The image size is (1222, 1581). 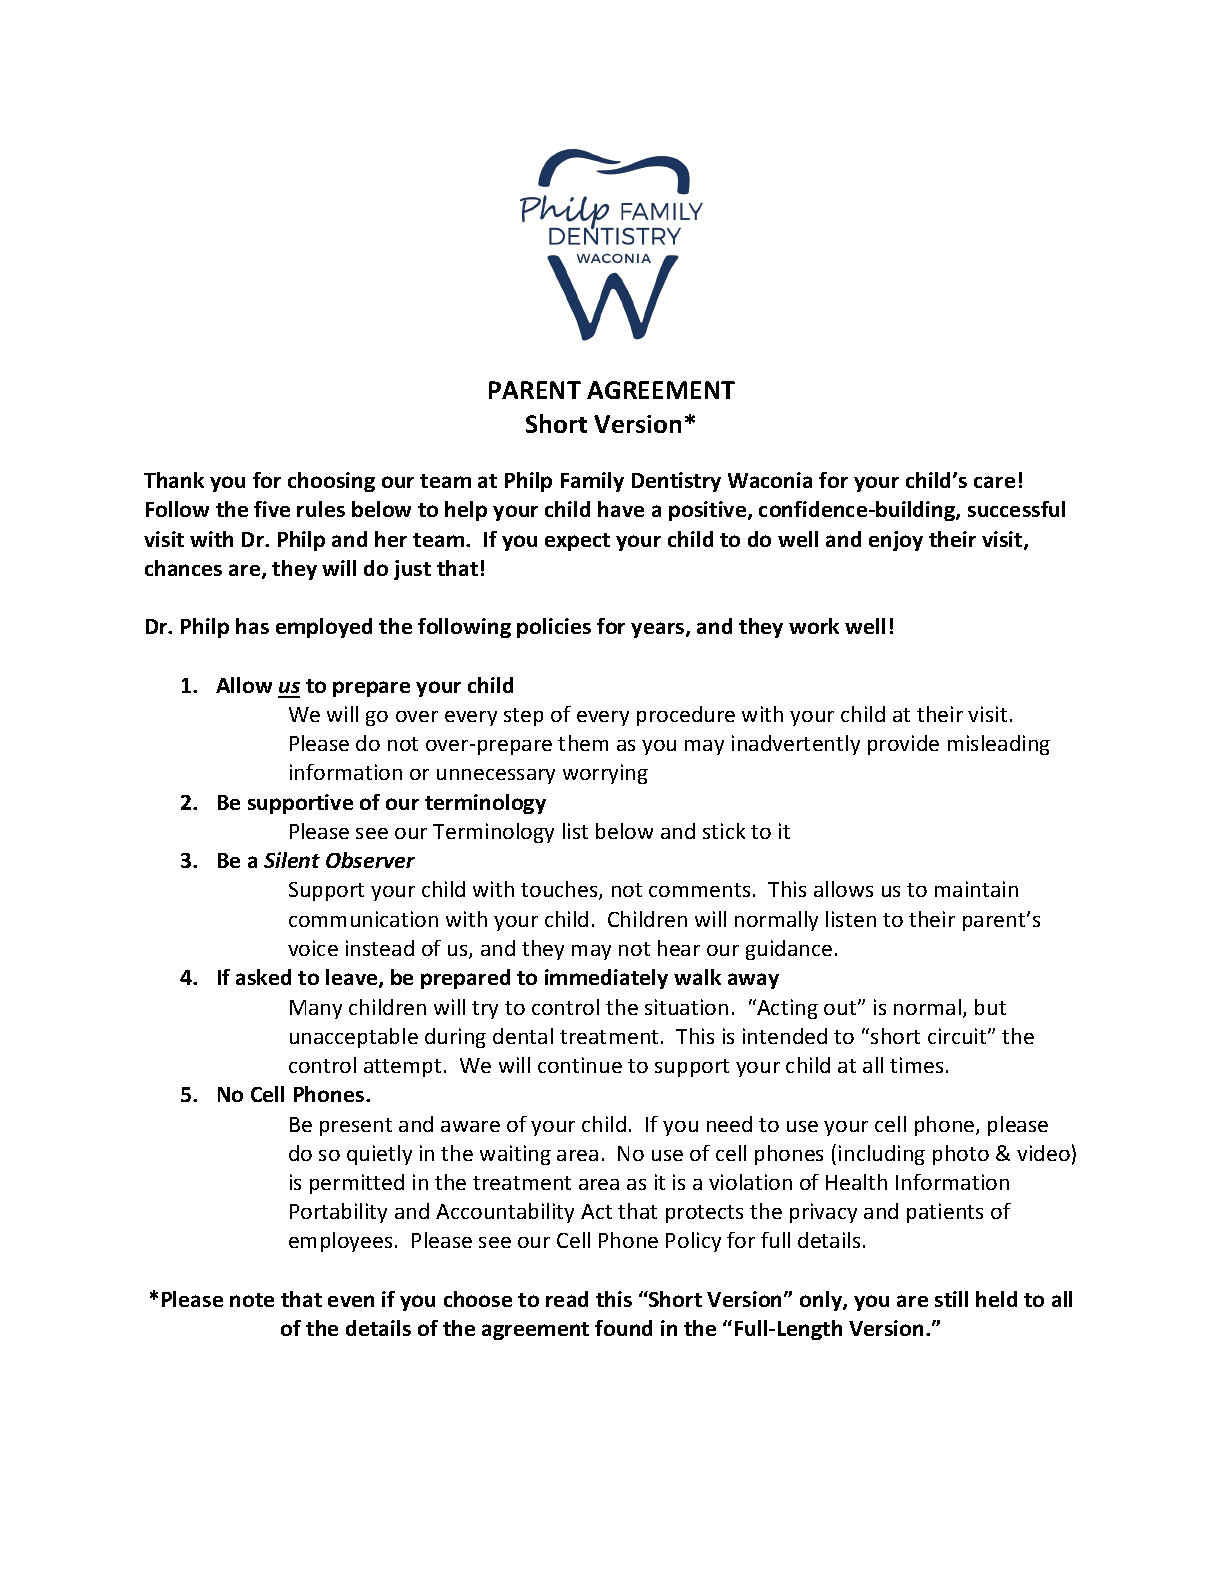 I want to click on Silent, so click(x=292, y=860).
